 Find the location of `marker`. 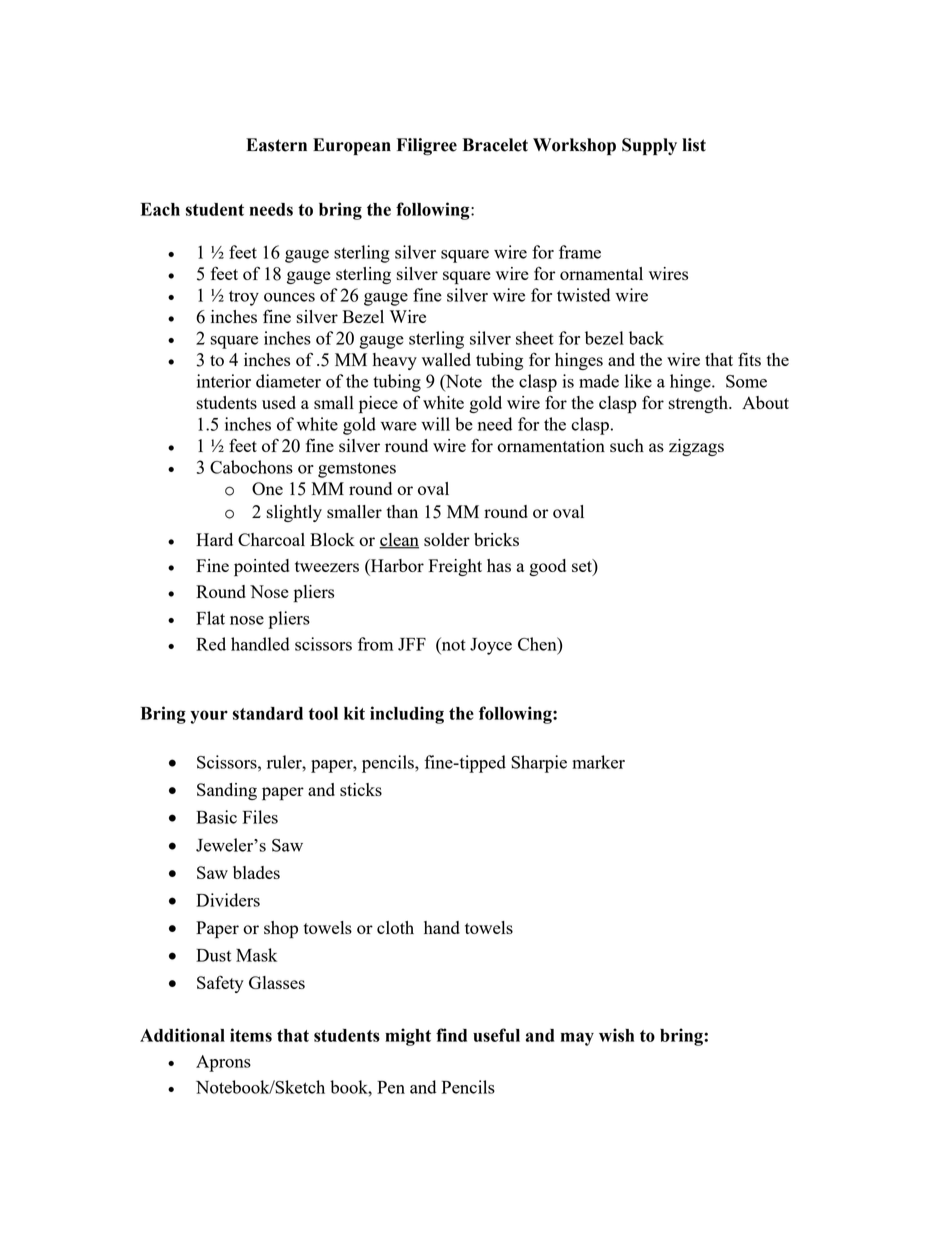

marker is located at coordinates (598, 762).
